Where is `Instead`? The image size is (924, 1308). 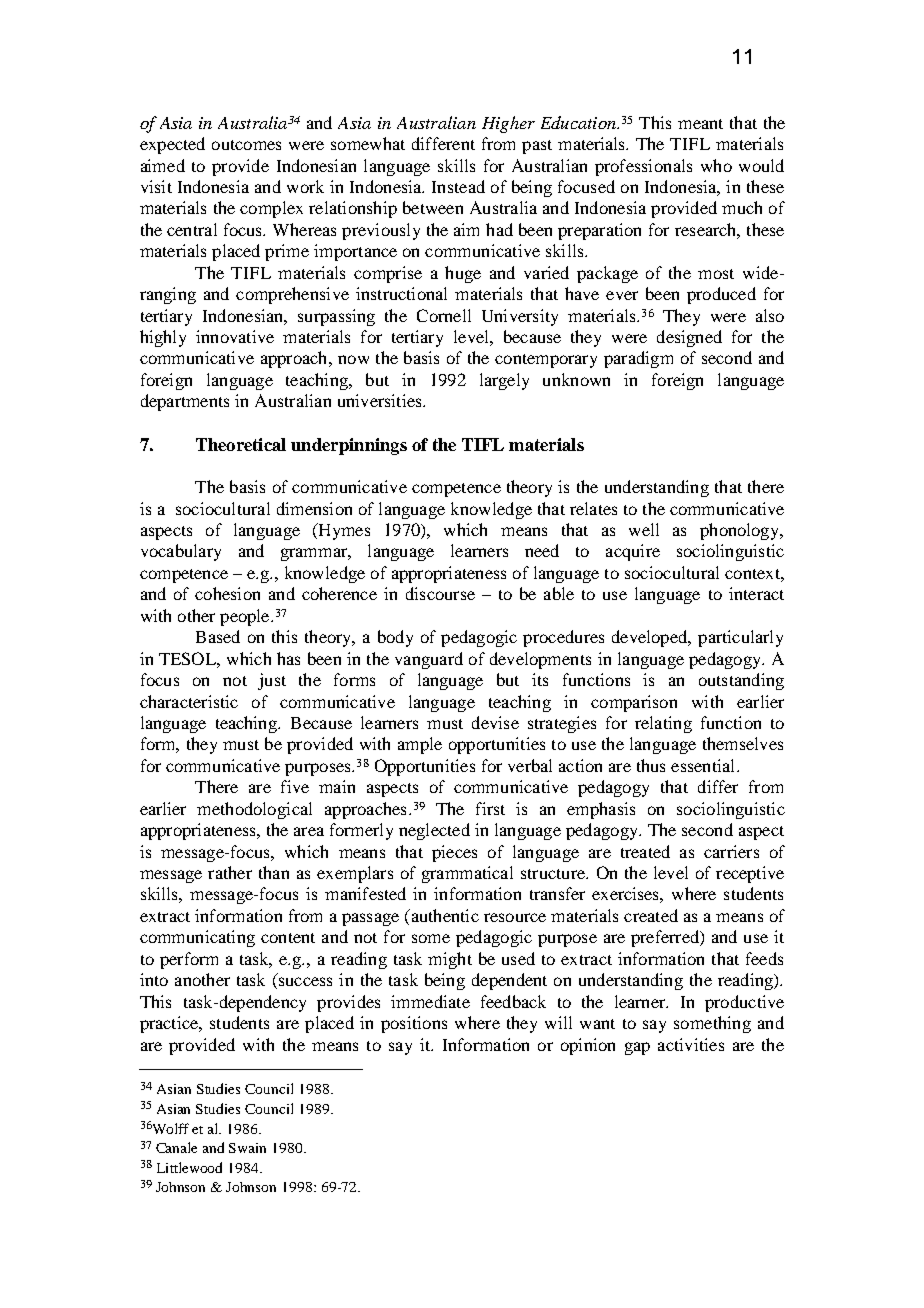 Instead is located at coordinates (458, 186).
